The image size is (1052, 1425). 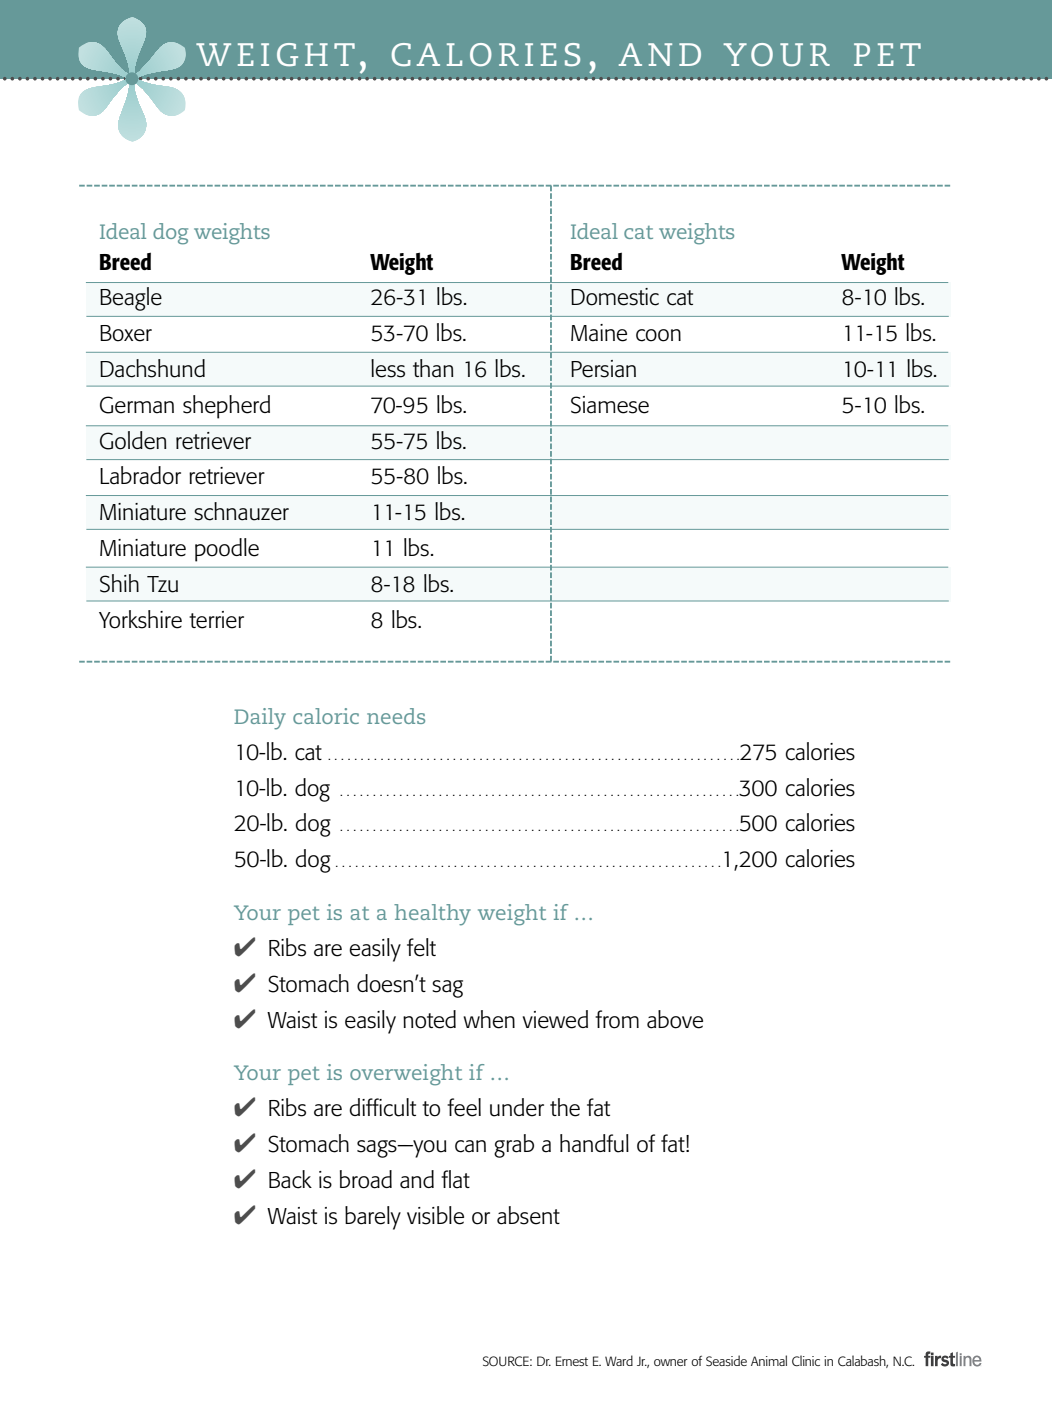 I want to click on Seaside, so click(x=726, y=1360).
